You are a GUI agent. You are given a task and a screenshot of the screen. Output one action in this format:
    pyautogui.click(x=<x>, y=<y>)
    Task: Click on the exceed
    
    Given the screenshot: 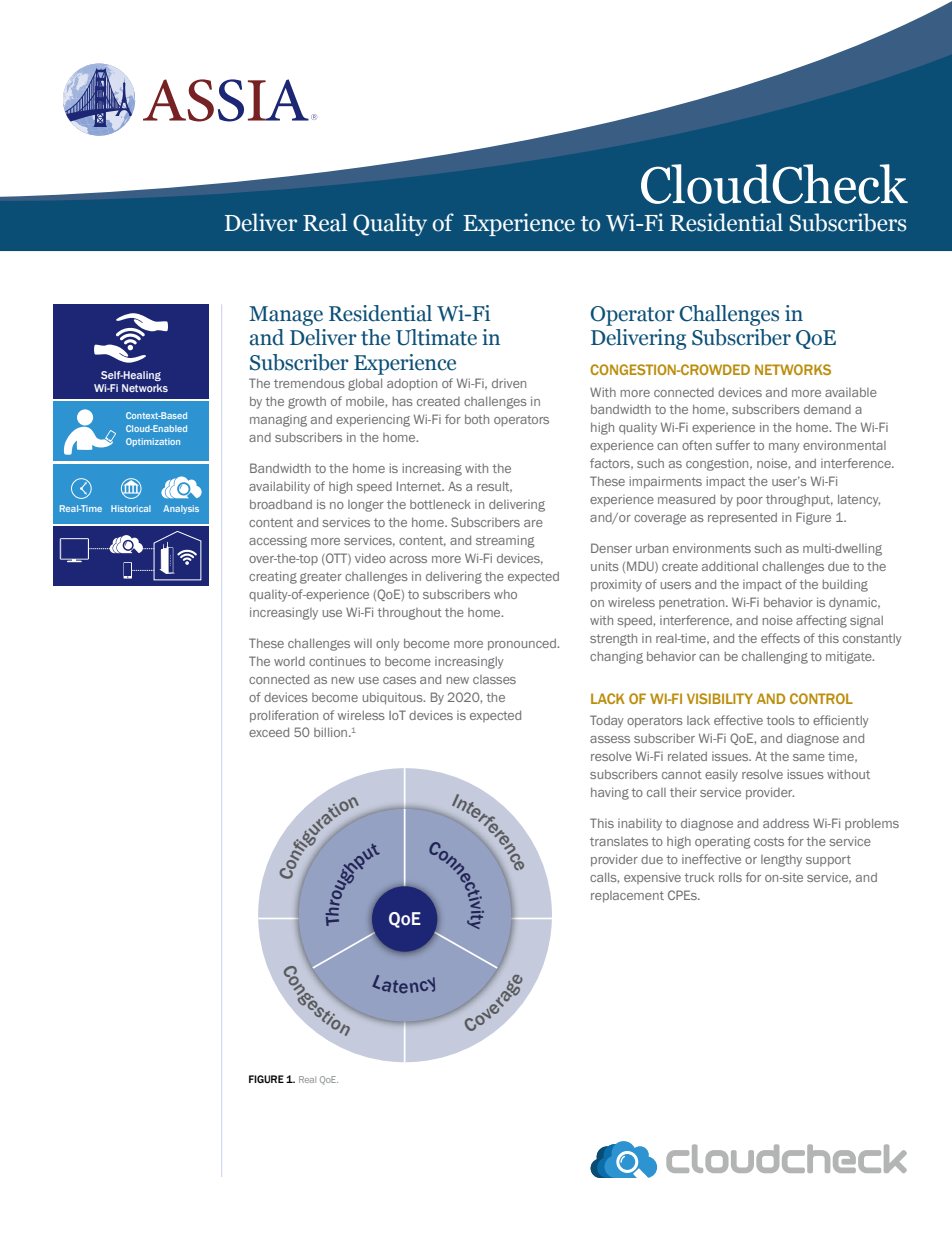 What is the action you would take?
    pyautogui.click(x=269, y=732)
